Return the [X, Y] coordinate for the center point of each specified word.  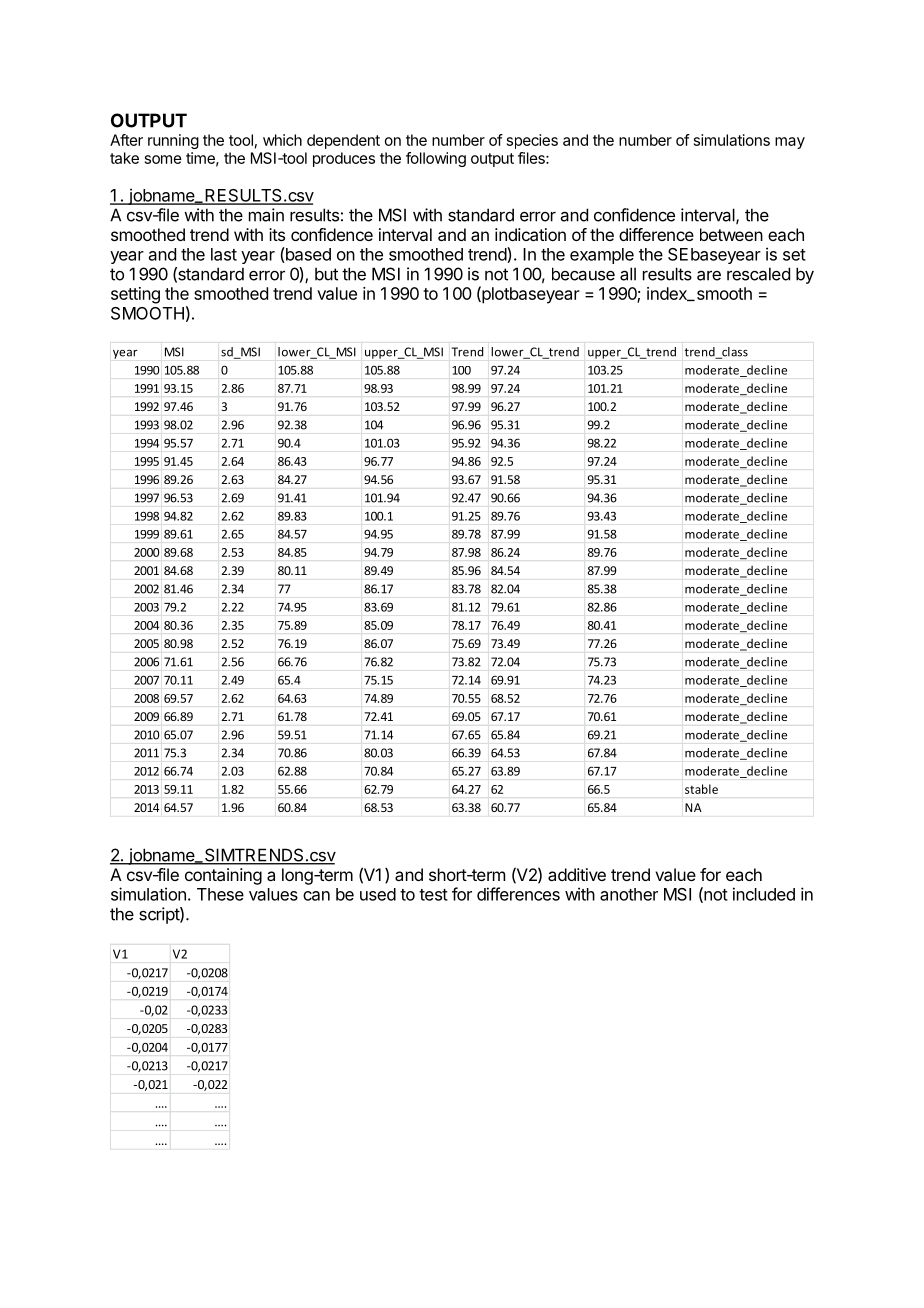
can [316, 896]
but [326, 274]
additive [577, 874]
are [709, 275]
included [764, 894]
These [220, 894]
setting [135, 295]
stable [701, 789]
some [163, 159]
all [628, 274]
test [433, 895]
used [378, 894]
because [583, 274]
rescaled [758, 274]
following [436, 159]
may [790, 143]
